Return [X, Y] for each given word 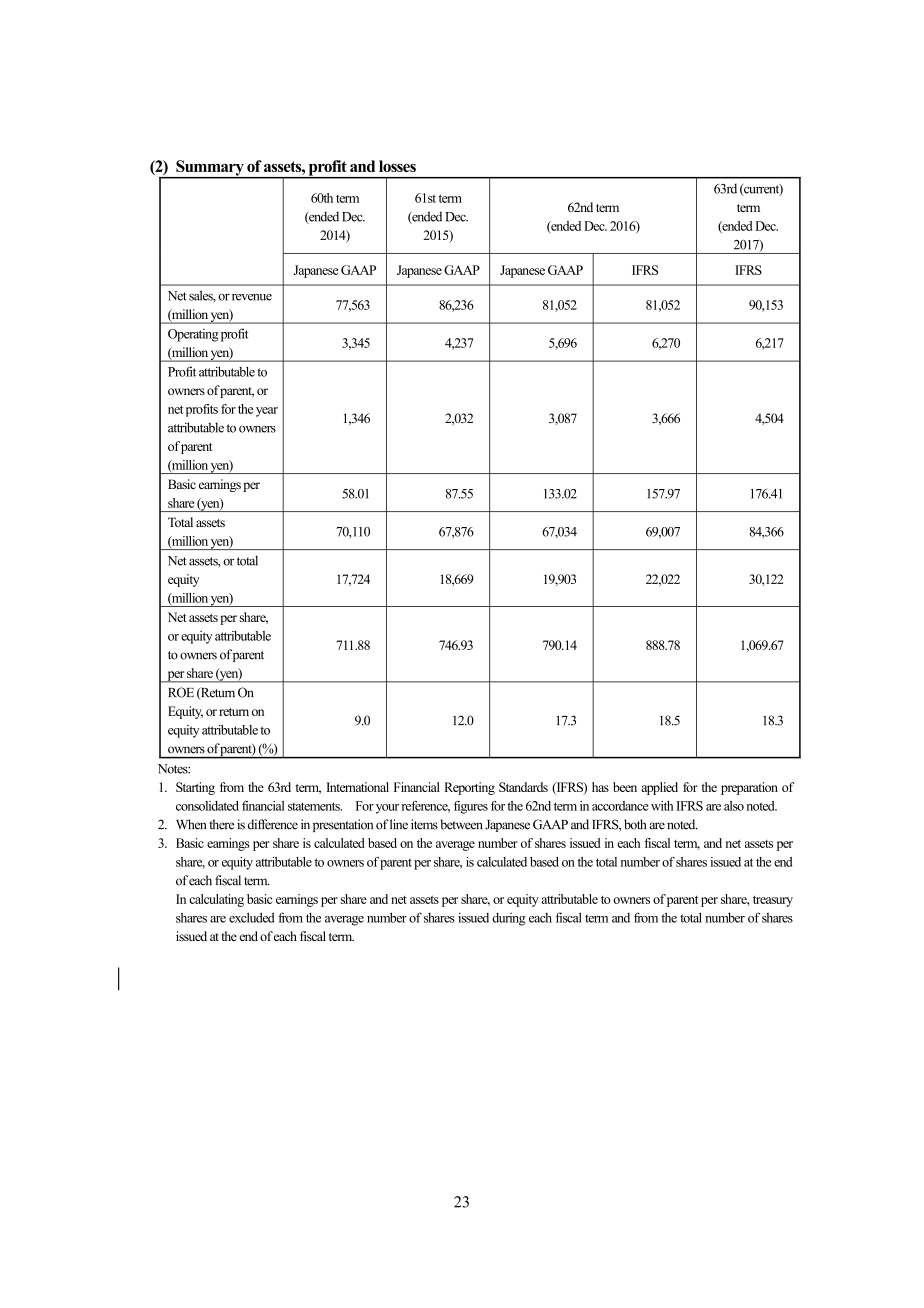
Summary [210, 169]
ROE [181, 692]
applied [659, 788]
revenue [252, 297]
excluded [252, 917]
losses [397, 166]
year [267, 412]
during [509, 919]
